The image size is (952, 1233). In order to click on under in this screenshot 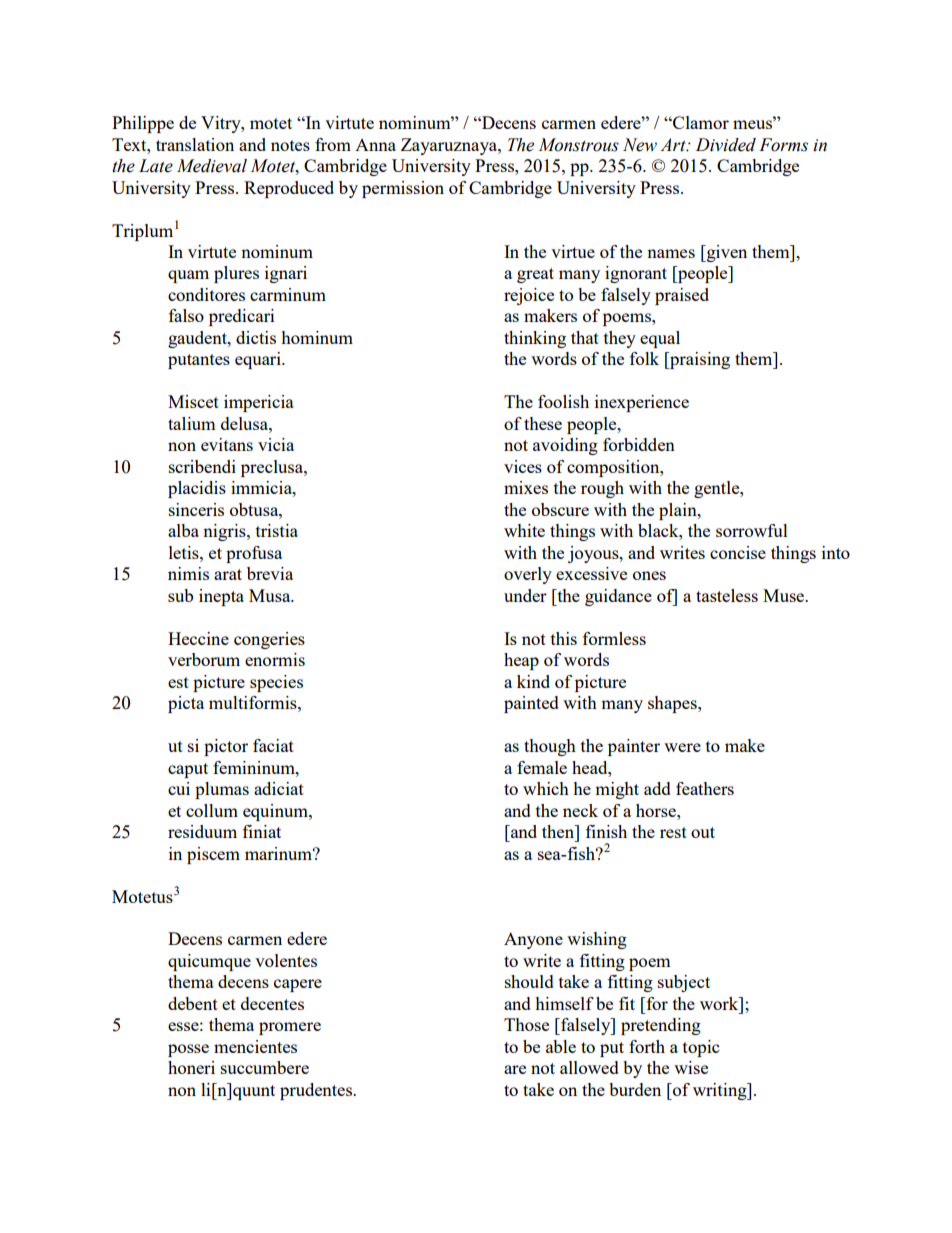, I will do `click(525, 595)`.
